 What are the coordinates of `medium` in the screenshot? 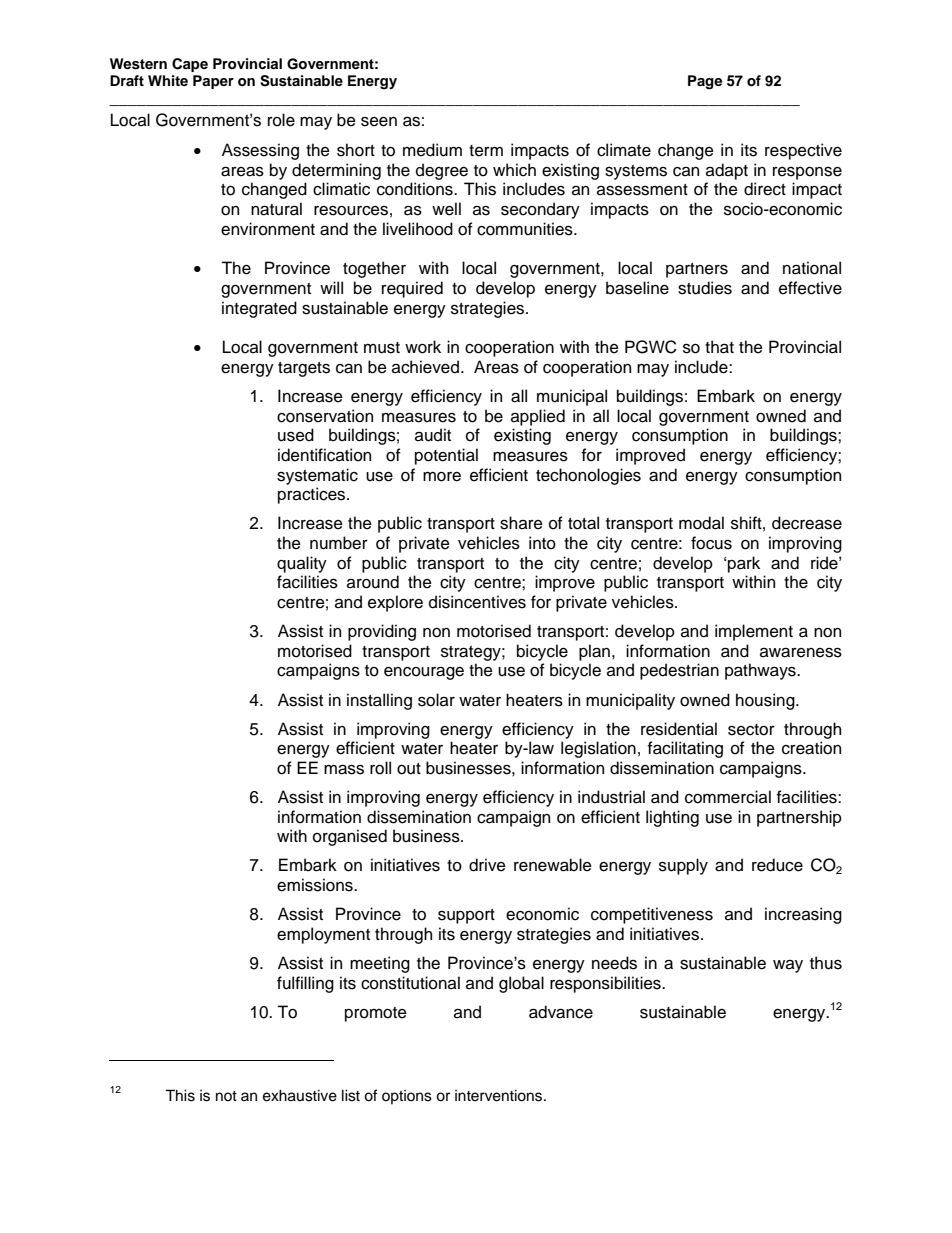 It's located at (432, 150).
